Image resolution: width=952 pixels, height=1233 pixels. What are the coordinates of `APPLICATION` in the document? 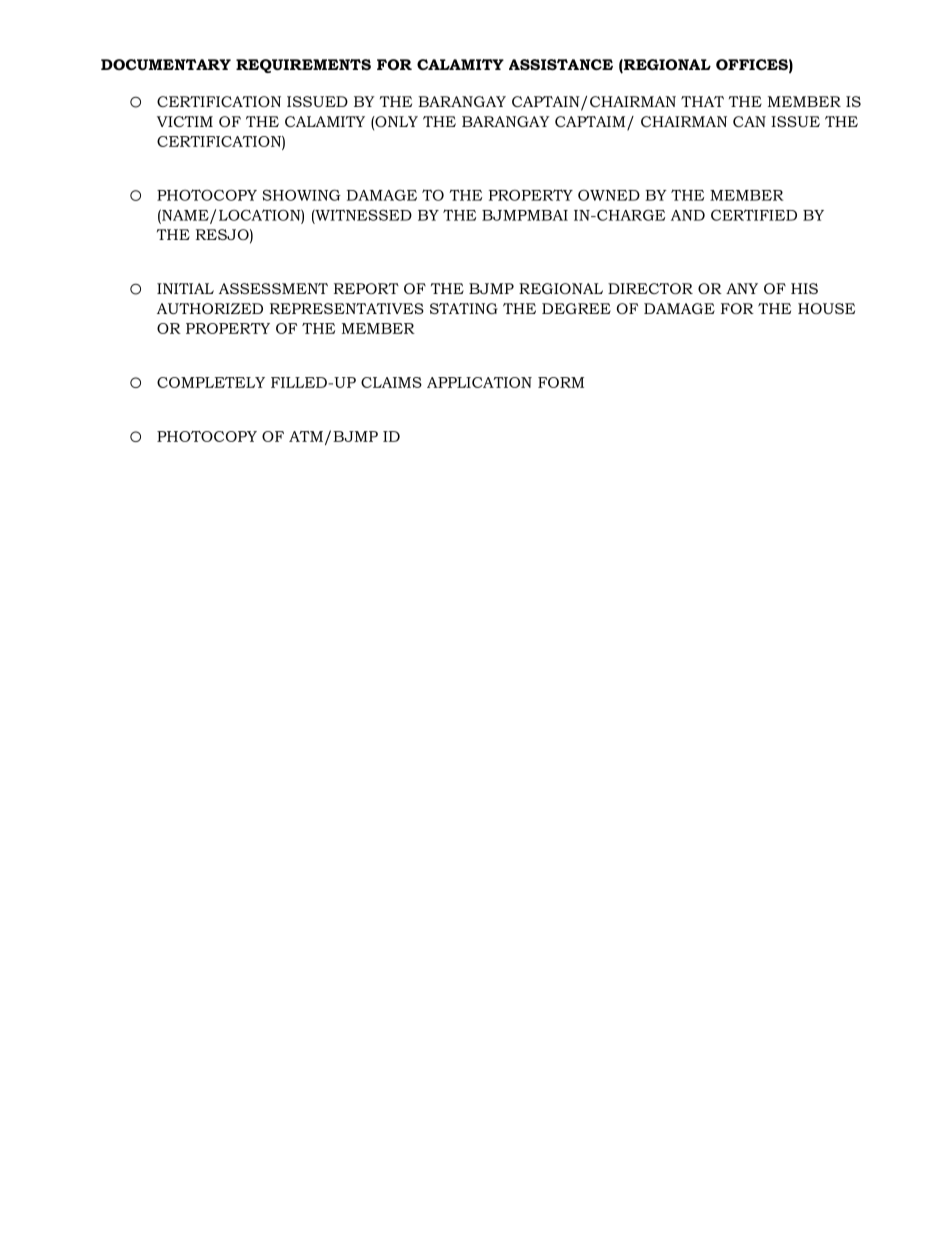 It's located at (479, 382).
